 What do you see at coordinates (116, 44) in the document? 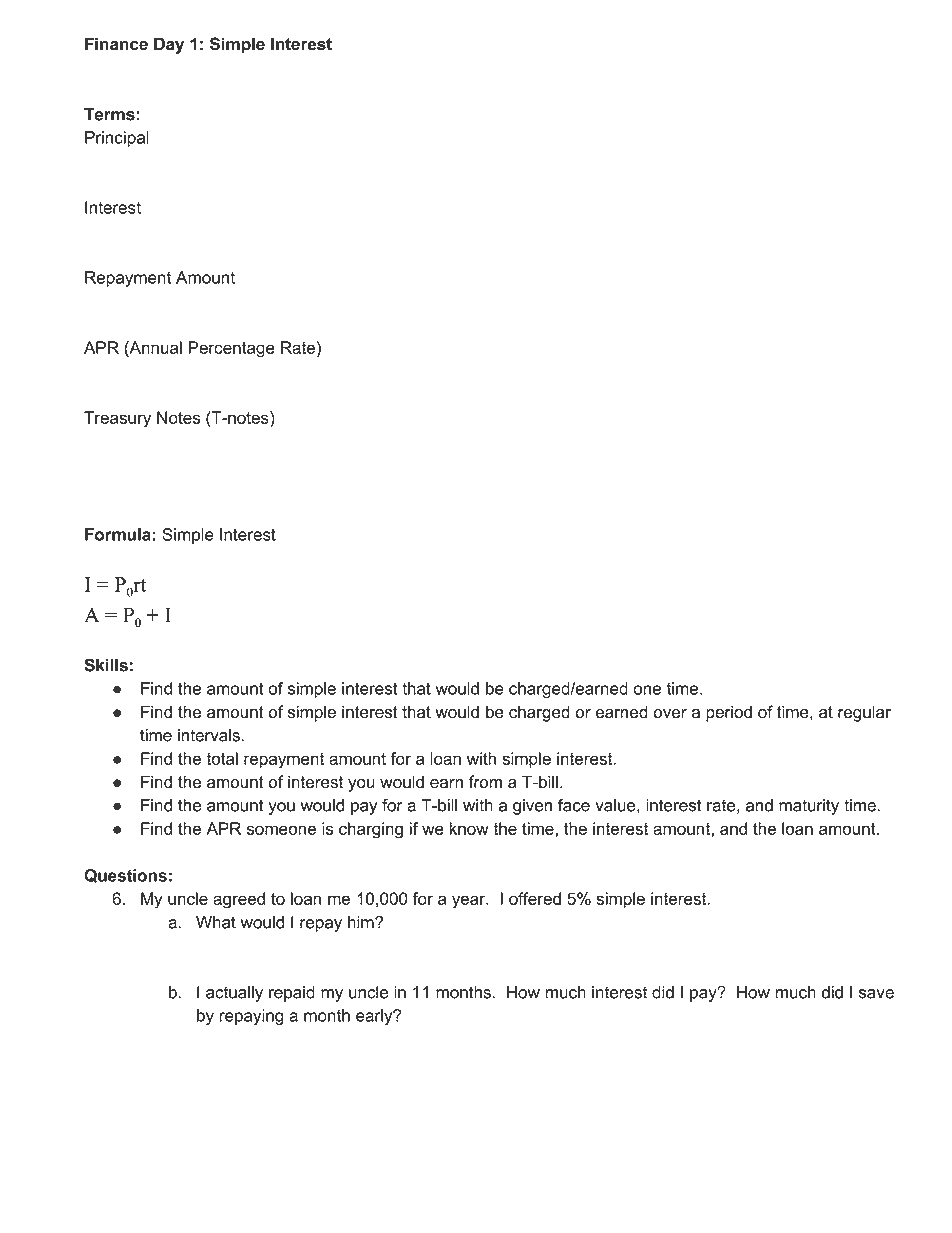
I see `Finance` at bounding box center [116, 44].
